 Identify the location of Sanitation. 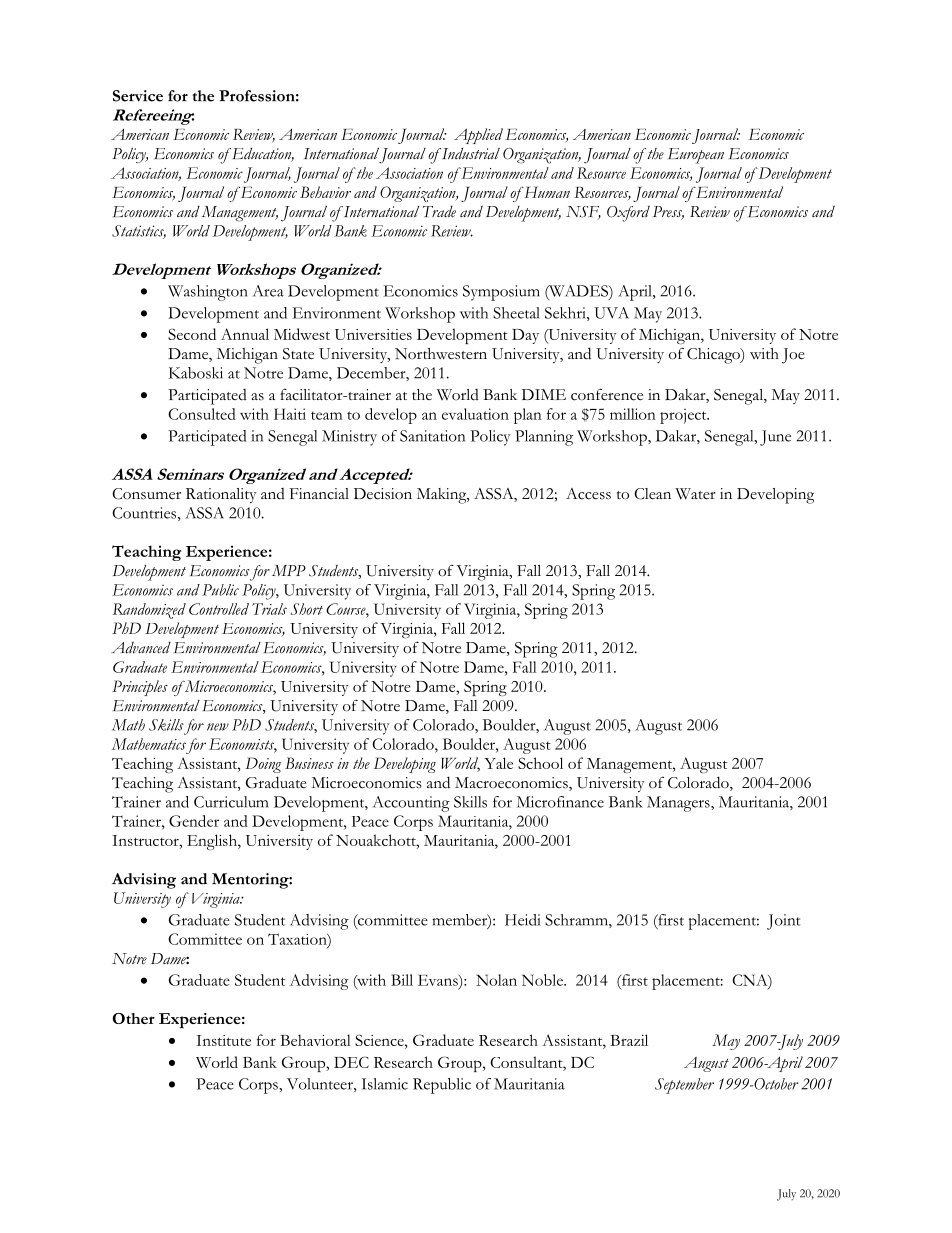
(432, 436).
